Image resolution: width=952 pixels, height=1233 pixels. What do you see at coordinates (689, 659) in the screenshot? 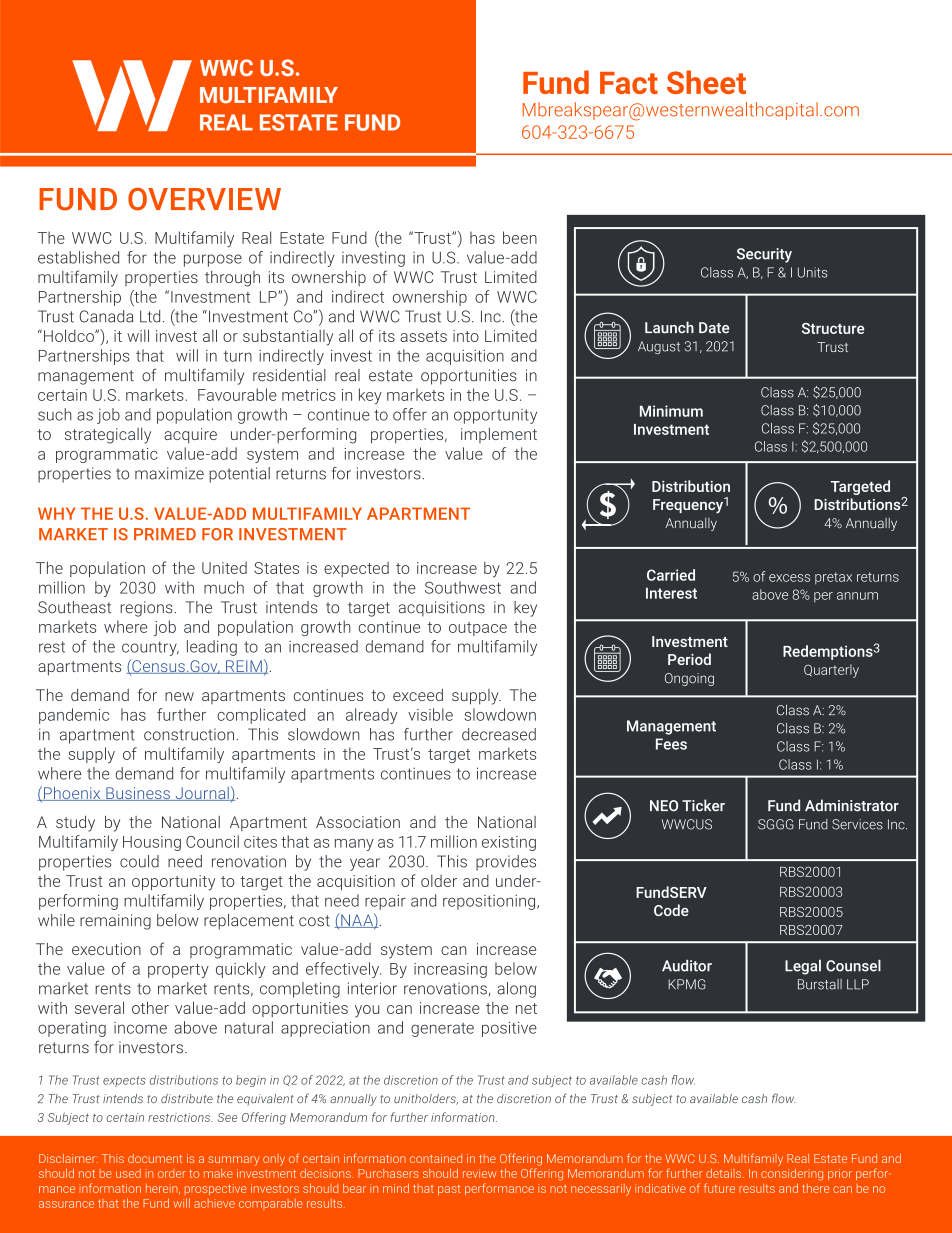
I see `Period` at bounding box center [689, 659].
